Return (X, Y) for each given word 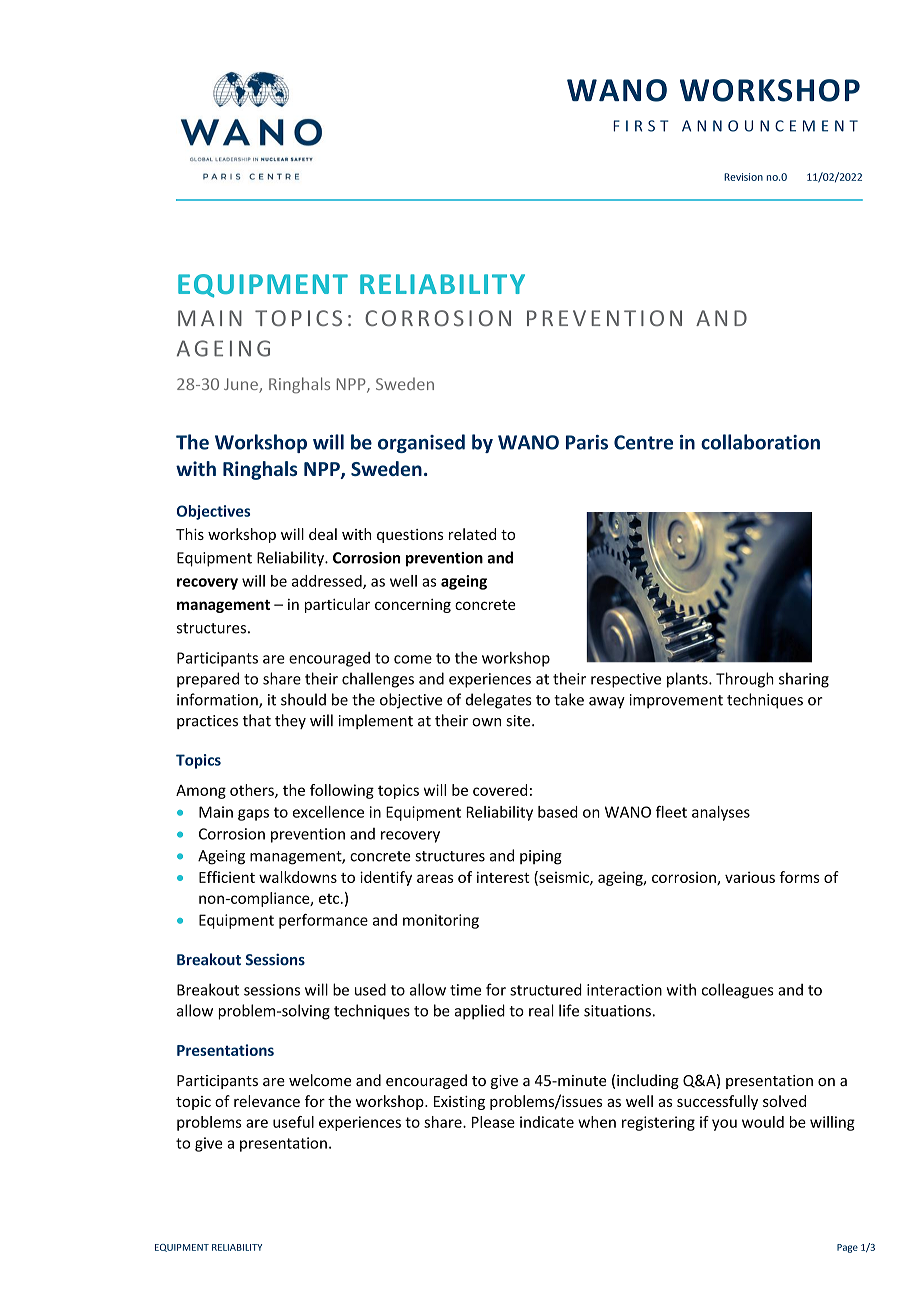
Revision (743, 177)
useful (293, 1122)
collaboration (760, 442)
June (242, 385)
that (257, 720)
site (519, 721)
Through (745, 680)
